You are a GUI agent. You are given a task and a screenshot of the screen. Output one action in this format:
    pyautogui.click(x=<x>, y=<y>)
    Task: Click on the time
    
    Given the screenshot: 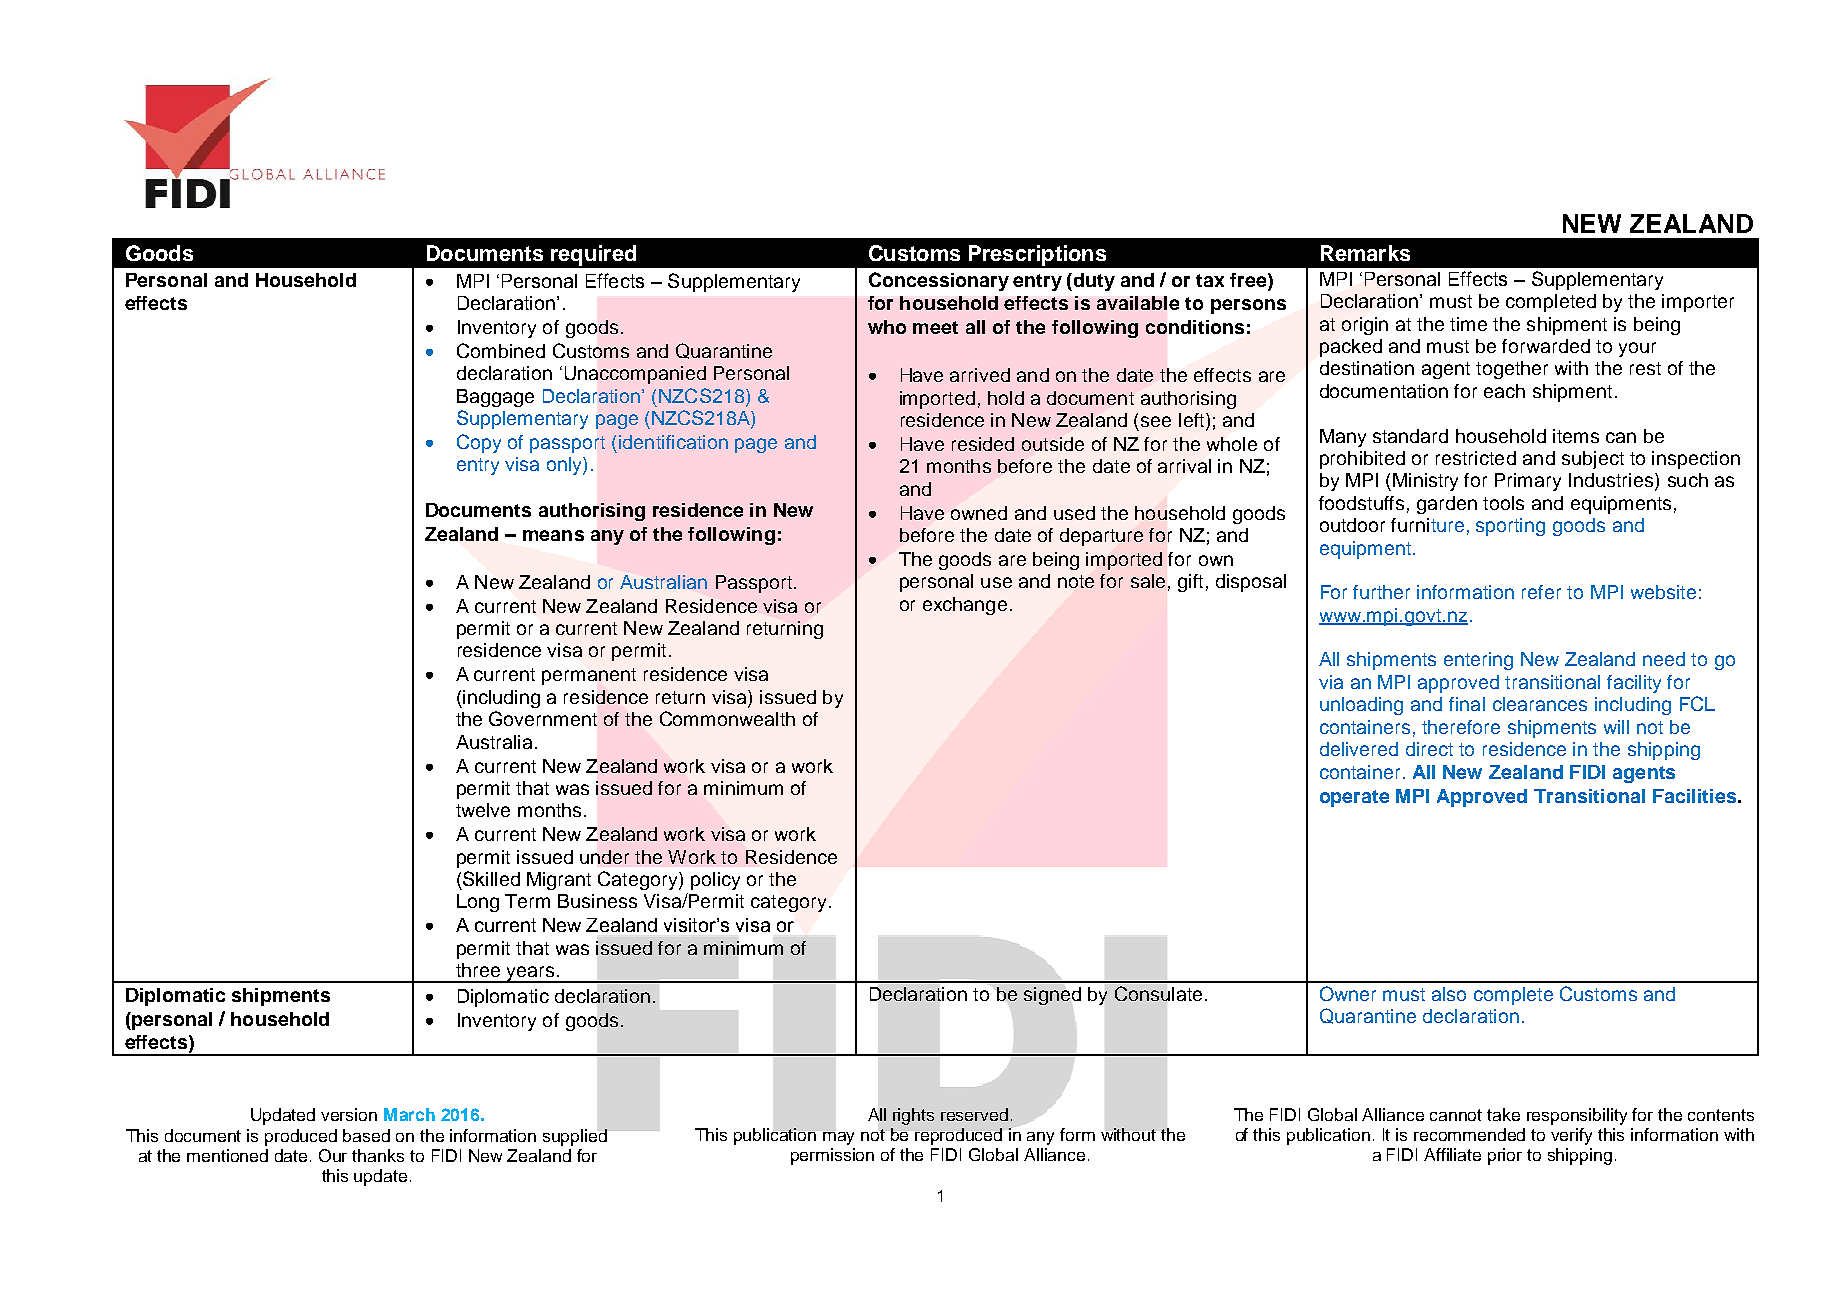 What is the action you would take?
    pyautogui.click(x=1468, y=324)
